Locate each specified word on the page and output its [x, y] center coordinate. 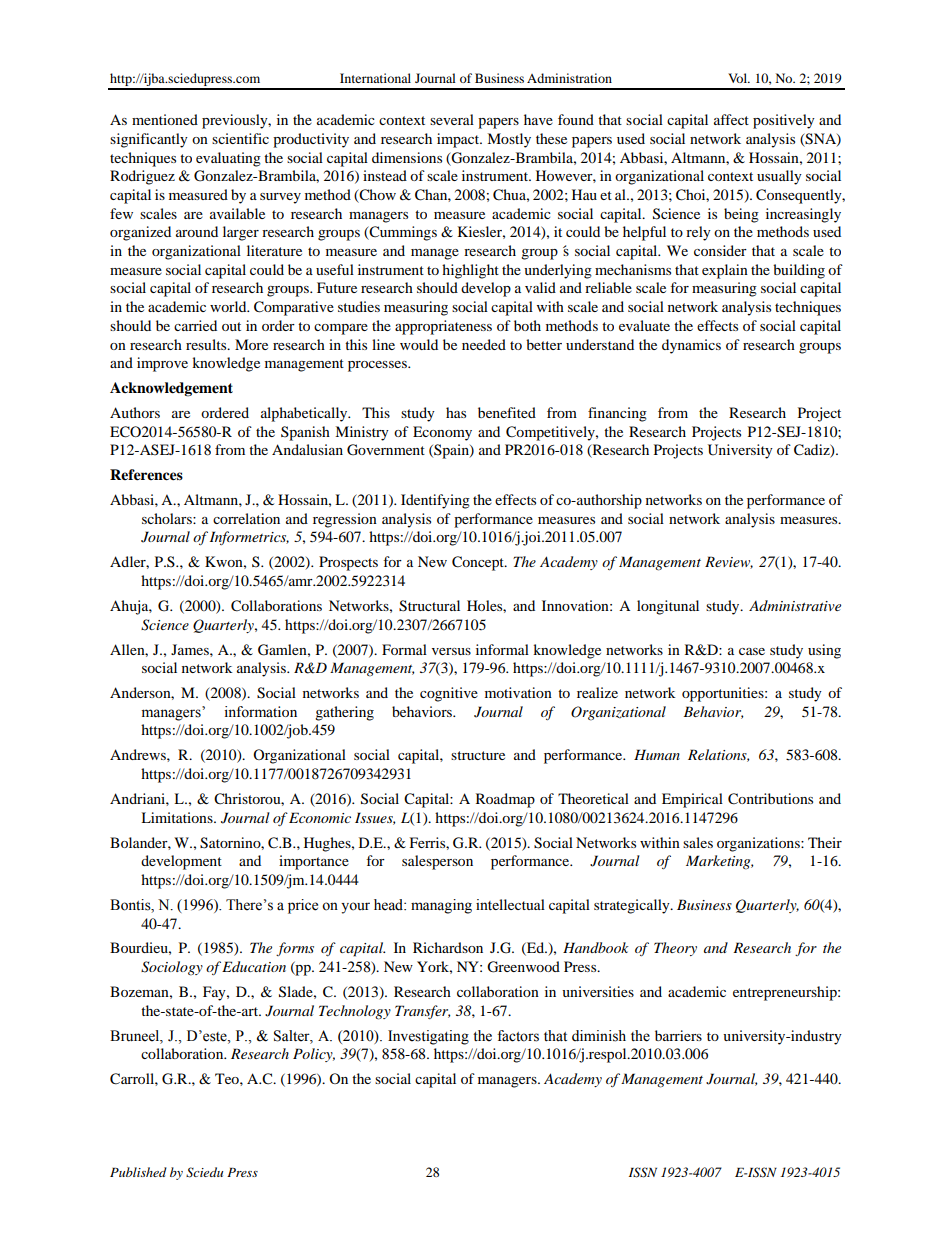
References [146, 475]
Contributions [770, 799]
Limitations [178, 817]
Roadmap [505, 800]
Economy [442, 433]
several [452, 119]
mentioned [165, 119]
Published [138, 1172]
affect [731, 119]
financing [617, 414]
